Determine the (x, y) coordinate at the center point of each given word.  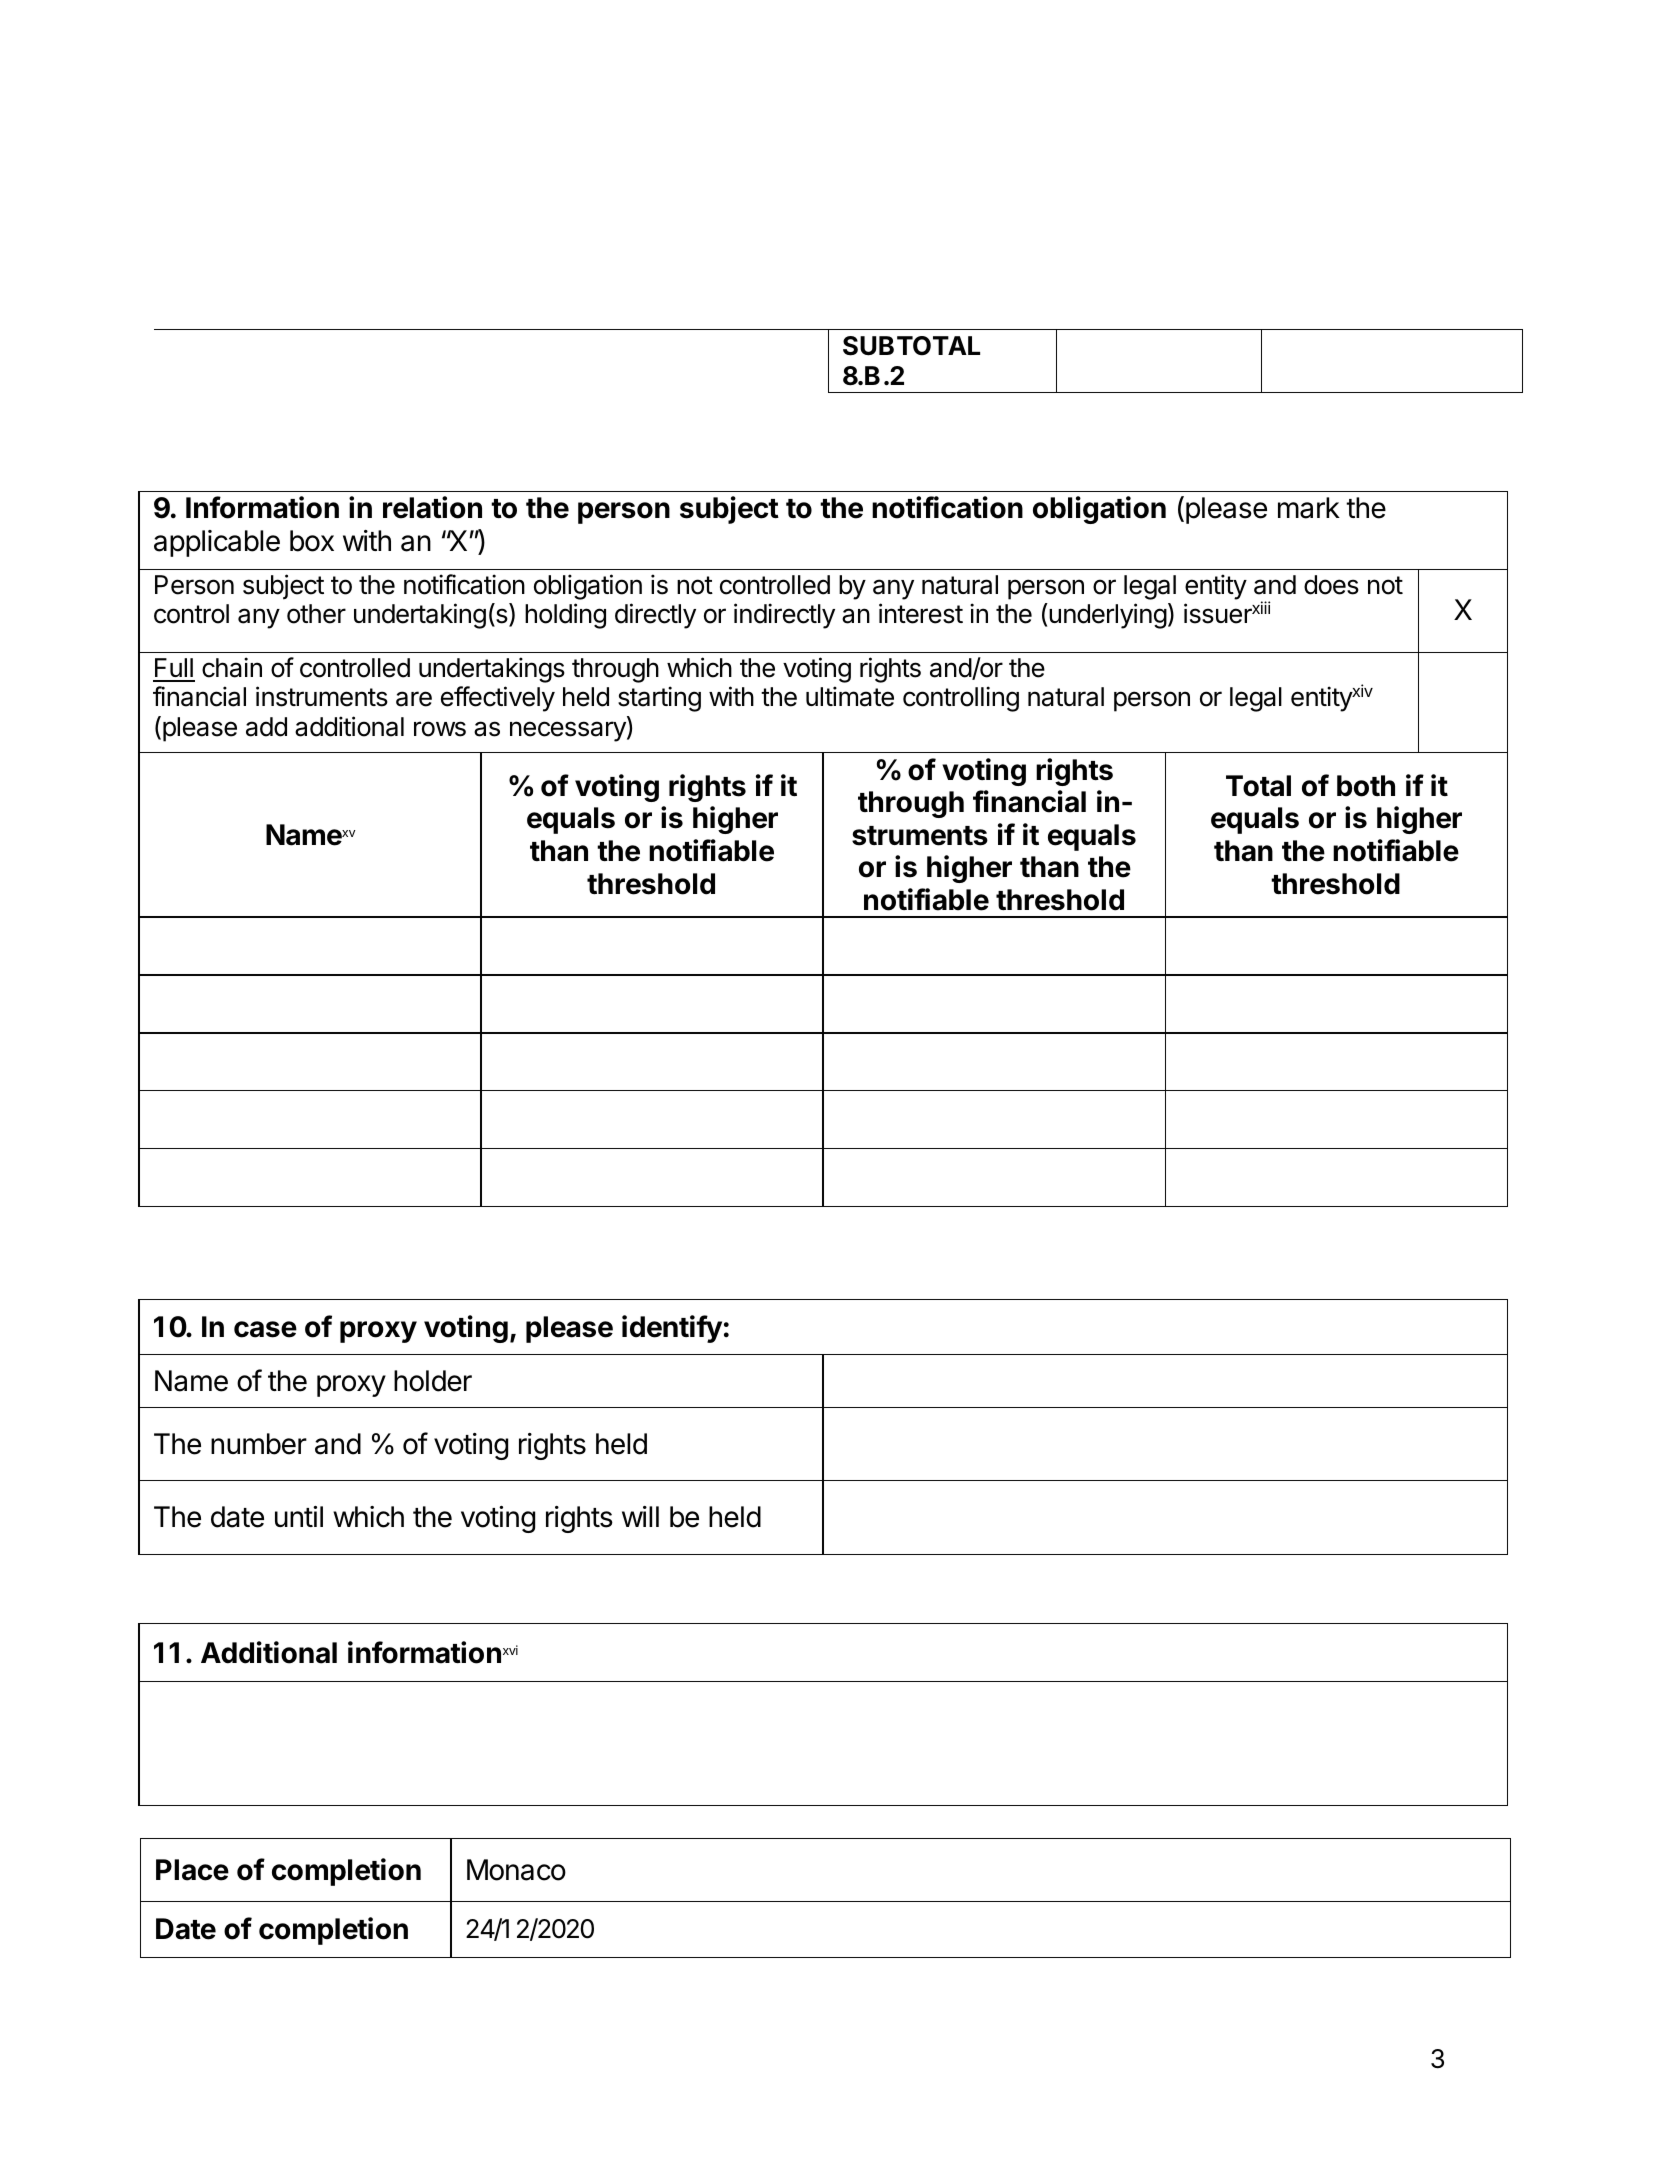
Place (192, 1870)
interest (921, 613)
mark (1309, 508)
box (312, 541)
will (640, 1516)
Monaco (516, 1870)
